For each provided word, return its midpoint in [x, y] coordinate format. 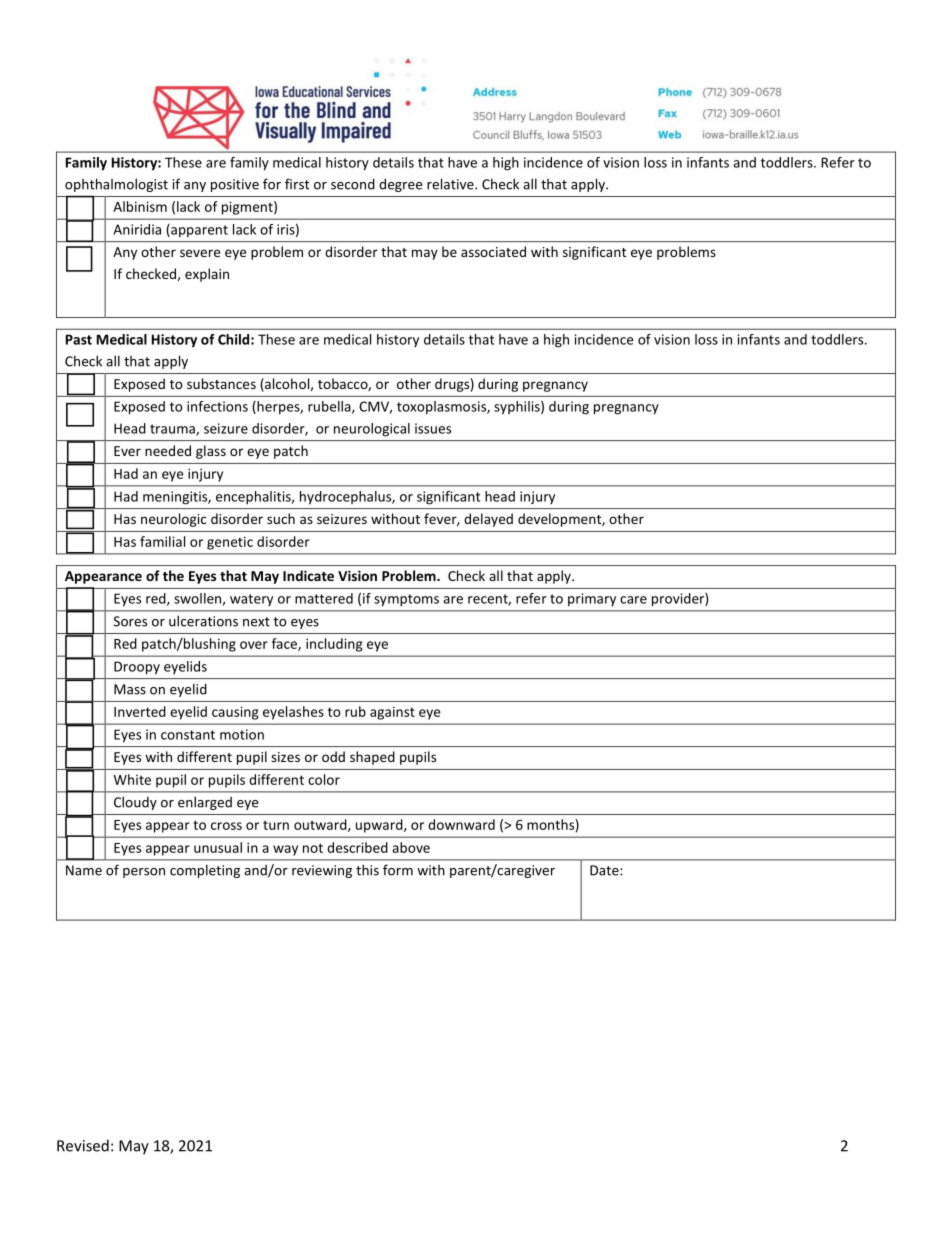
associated [493, 251]
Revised [83, 1145]
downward [461, 824]
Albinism [140, 206]
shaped [372, 758]
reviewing [322, 871]
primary [592, 599]
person [144, 873]
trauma [173, 430]
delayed [488, 520]
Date [605, 870]
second [353, 184]
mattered [324, 598]
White [132, 779]
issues [433, 428]
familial [162, 541]
